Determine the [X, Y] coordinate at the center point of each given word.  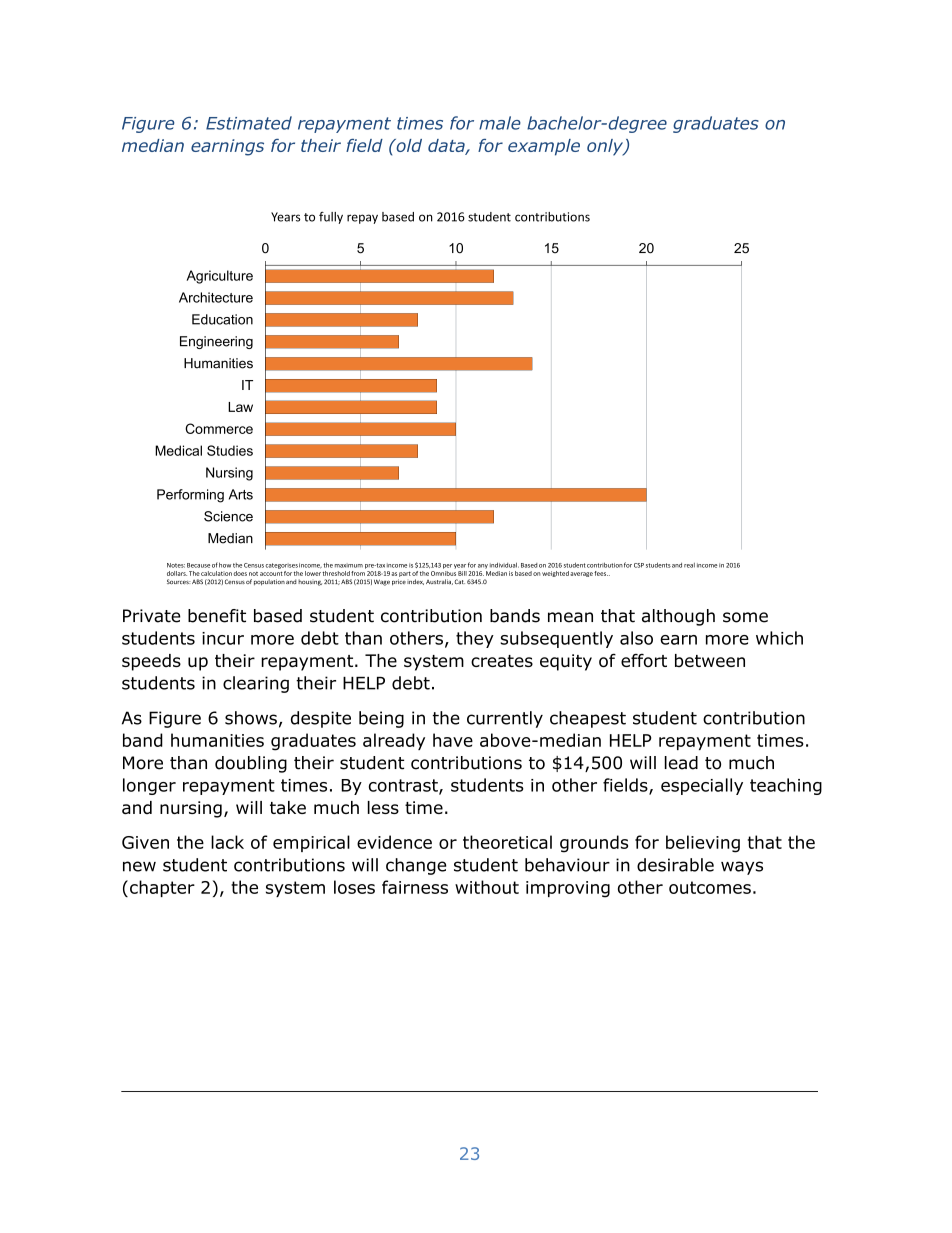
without [487, 887]
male [500, 123]
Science [228, 516]
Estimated [249, 123]
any [483, 566]
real [689, 565]
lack [227, 842]
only [606, 147]
